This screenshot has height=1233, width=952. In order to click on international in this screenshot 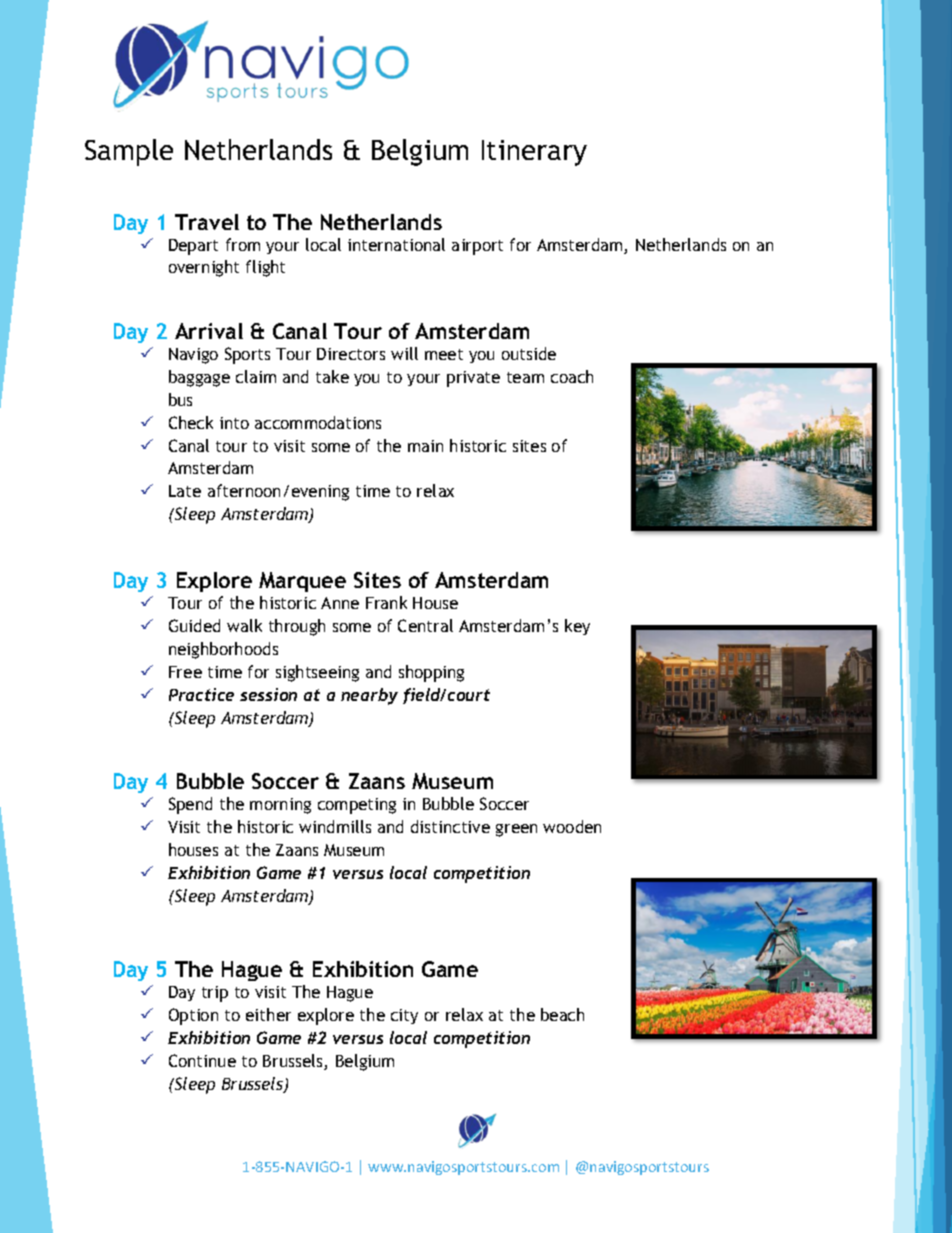, I will do `click(396, 244)`.
